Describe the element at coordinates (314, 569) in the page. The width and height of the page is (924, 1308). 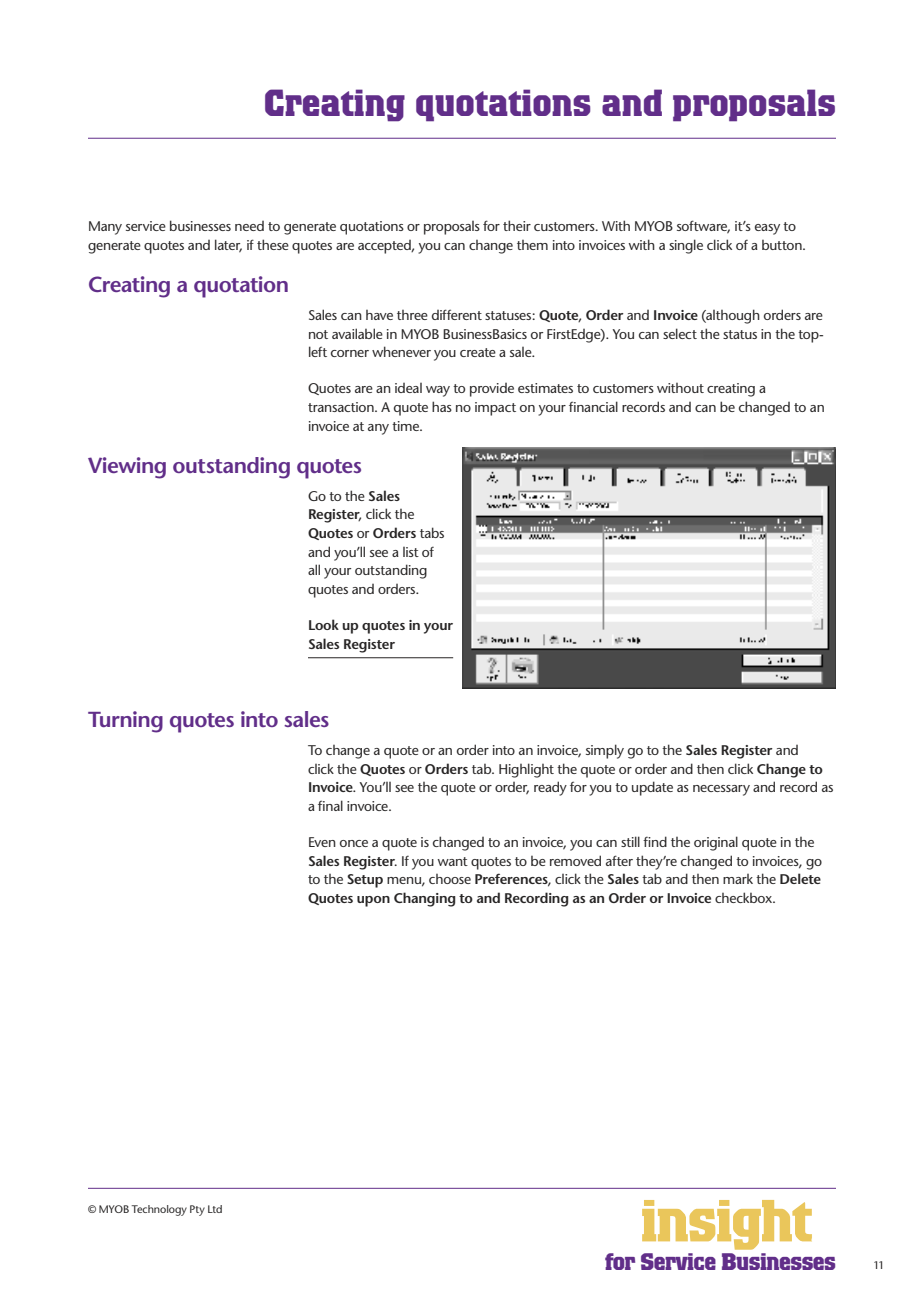
I see `all` at that location.
